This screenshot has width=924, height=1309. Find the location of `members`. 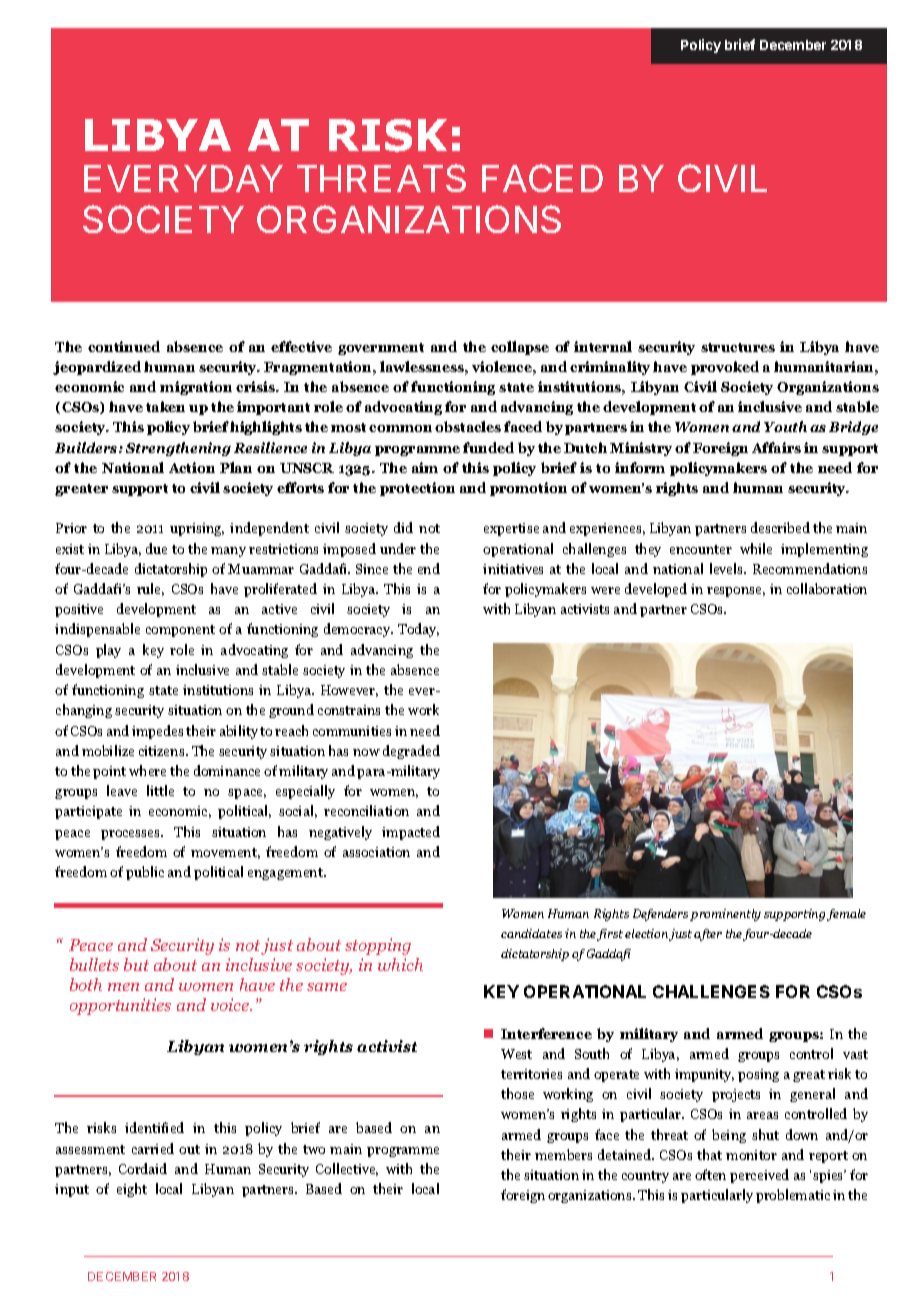

members is located at coordinates (563, 1154).
